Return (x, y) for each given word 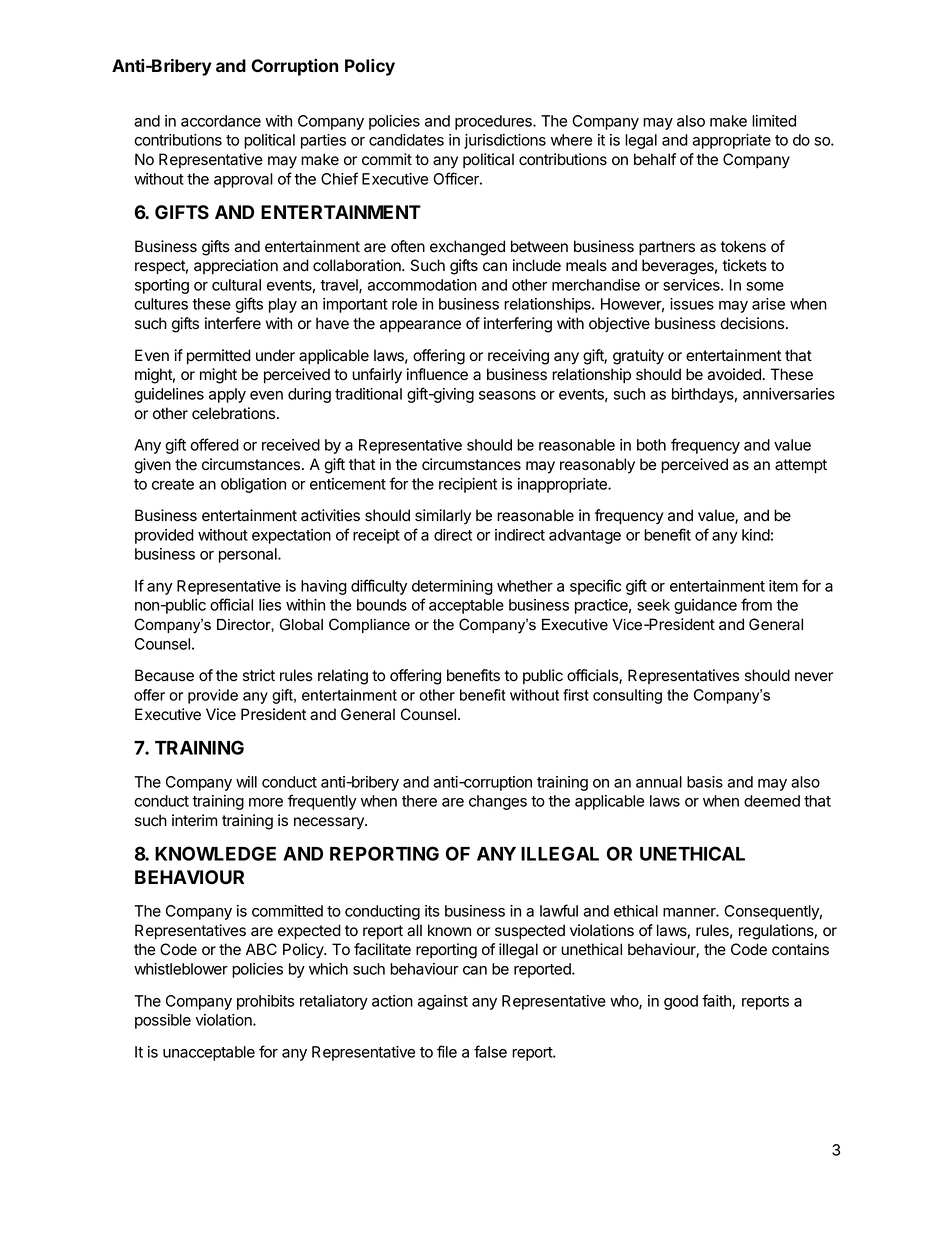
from (756, 604)
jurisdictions (505, 141)
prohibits (265, 1002)
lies (270, 605)
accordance (221, 121)
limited (774, 121)
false (490, 1051)
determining (452, 587)
